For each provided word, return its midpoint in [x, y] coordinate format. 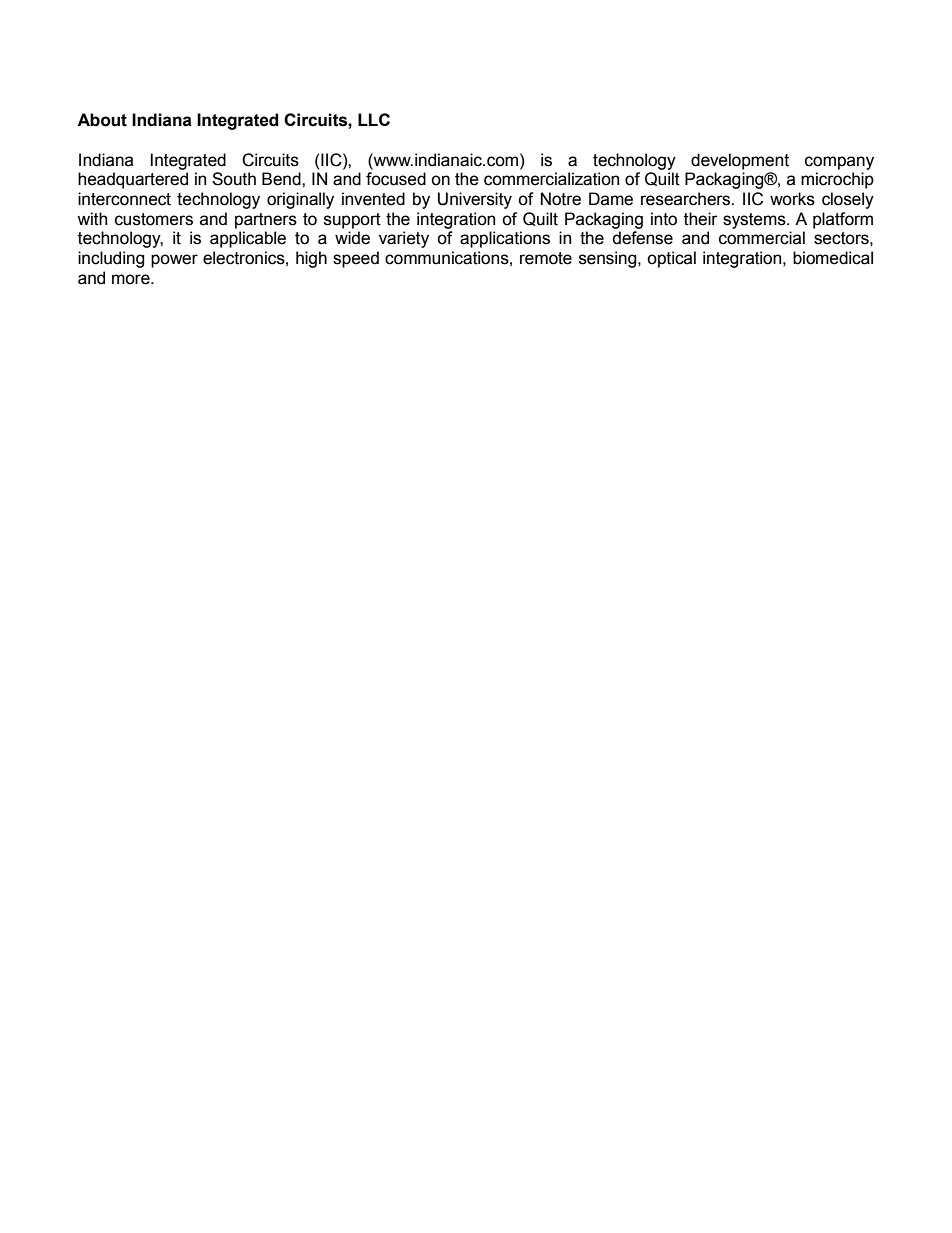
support [352, 221]
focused [396, 179]
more [132, 279]
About [102, 120]
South [234, 179]
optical [671, 259]
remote [546, 258]
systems [755, 221]
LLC [374, 119]
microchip [837, 180]
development [740, 161]
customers [154, 219]
